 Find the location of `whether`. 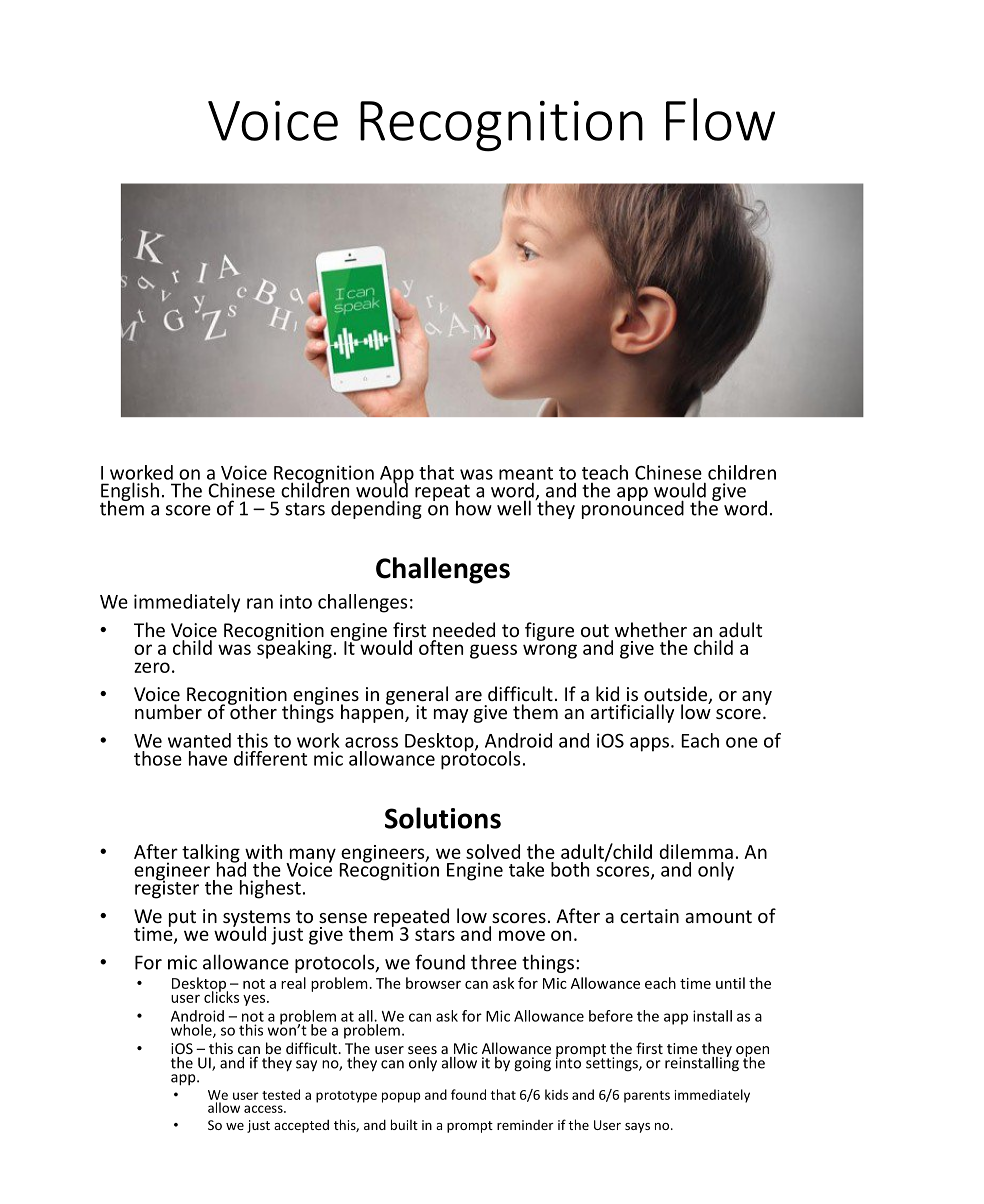

whether is located at coordinates (651, 629).
